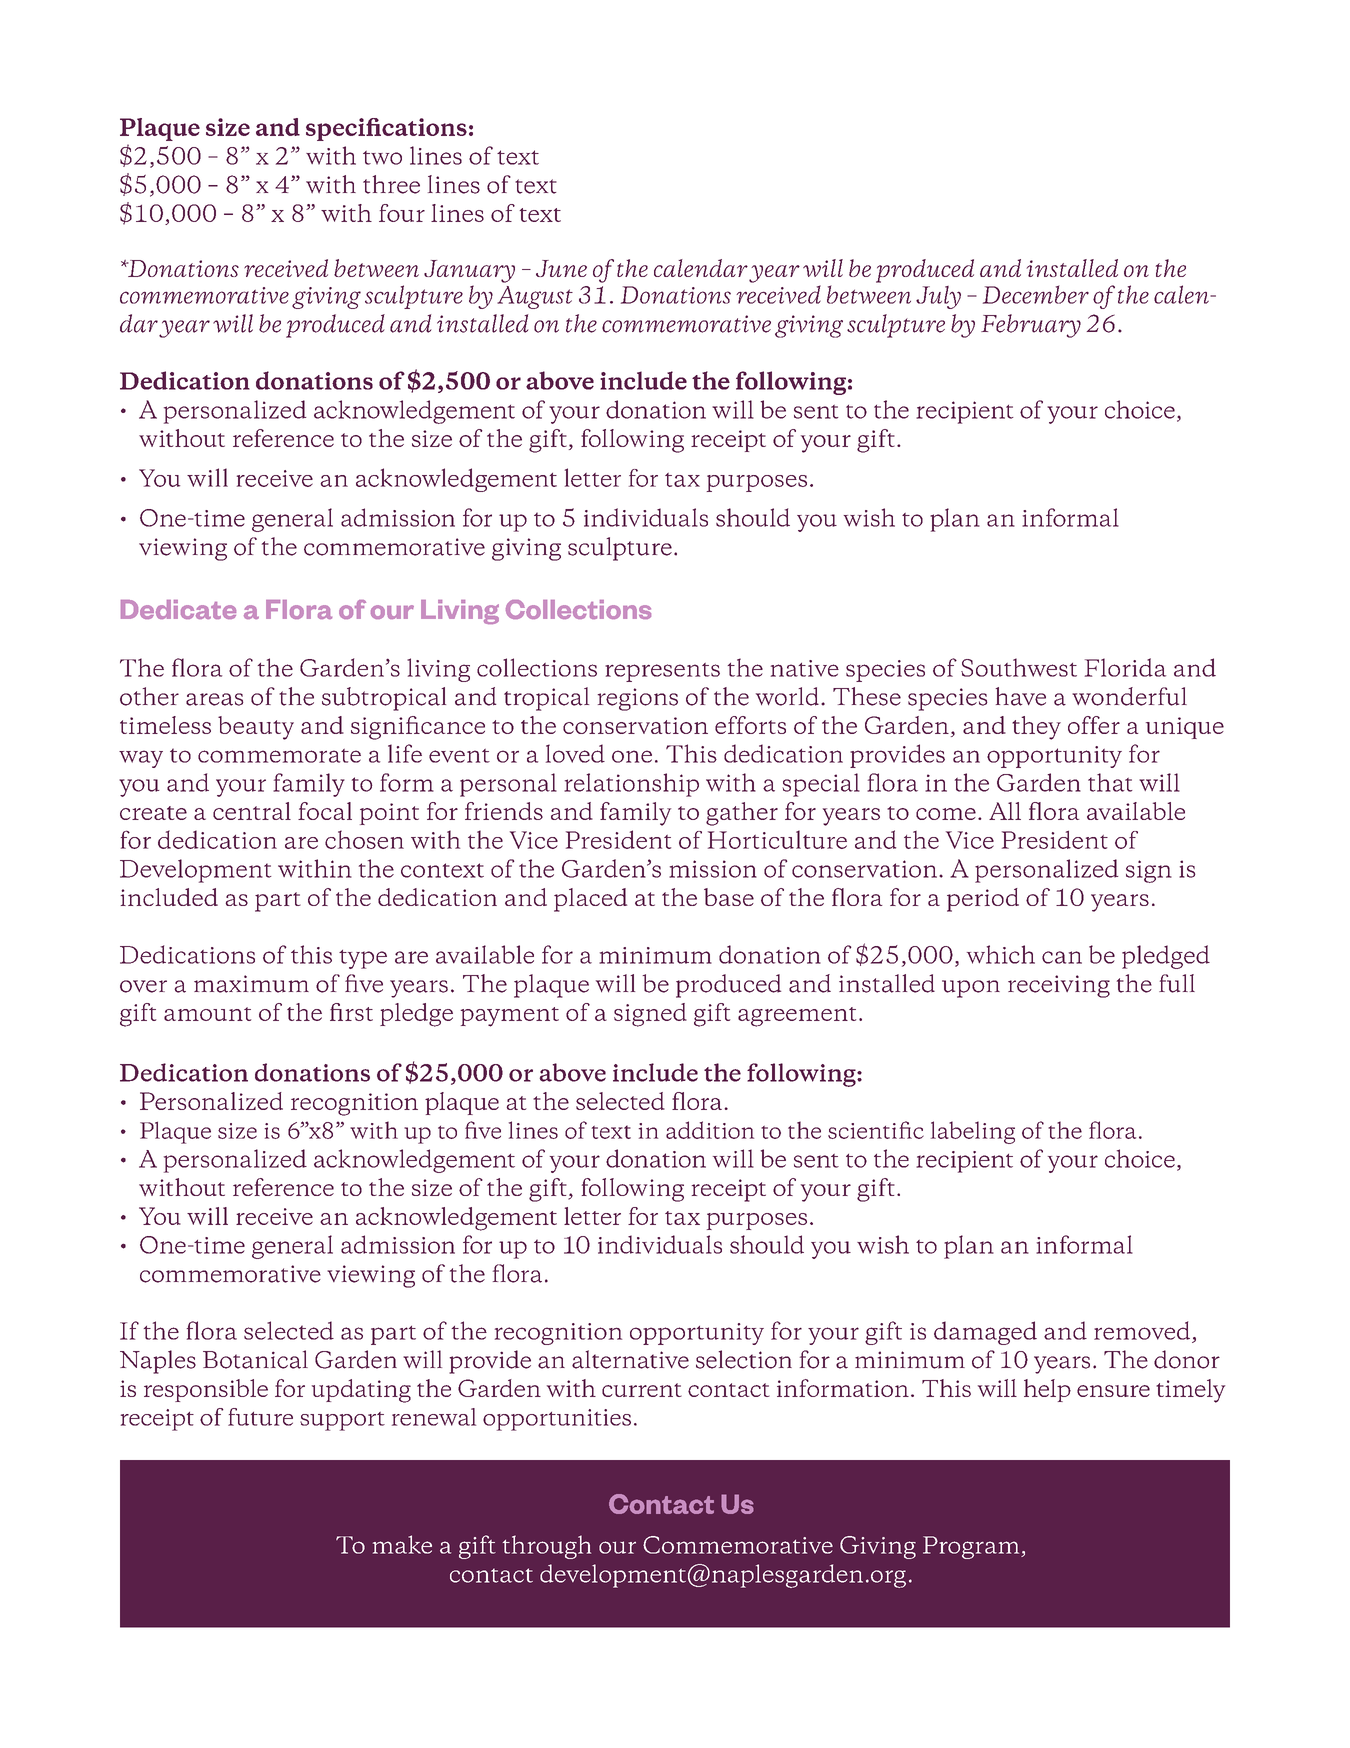 This document has height=1748, width=1350. What do you see at coordinates (561, 268) in the document?
I see `June` at bounding box center [561, 268].
